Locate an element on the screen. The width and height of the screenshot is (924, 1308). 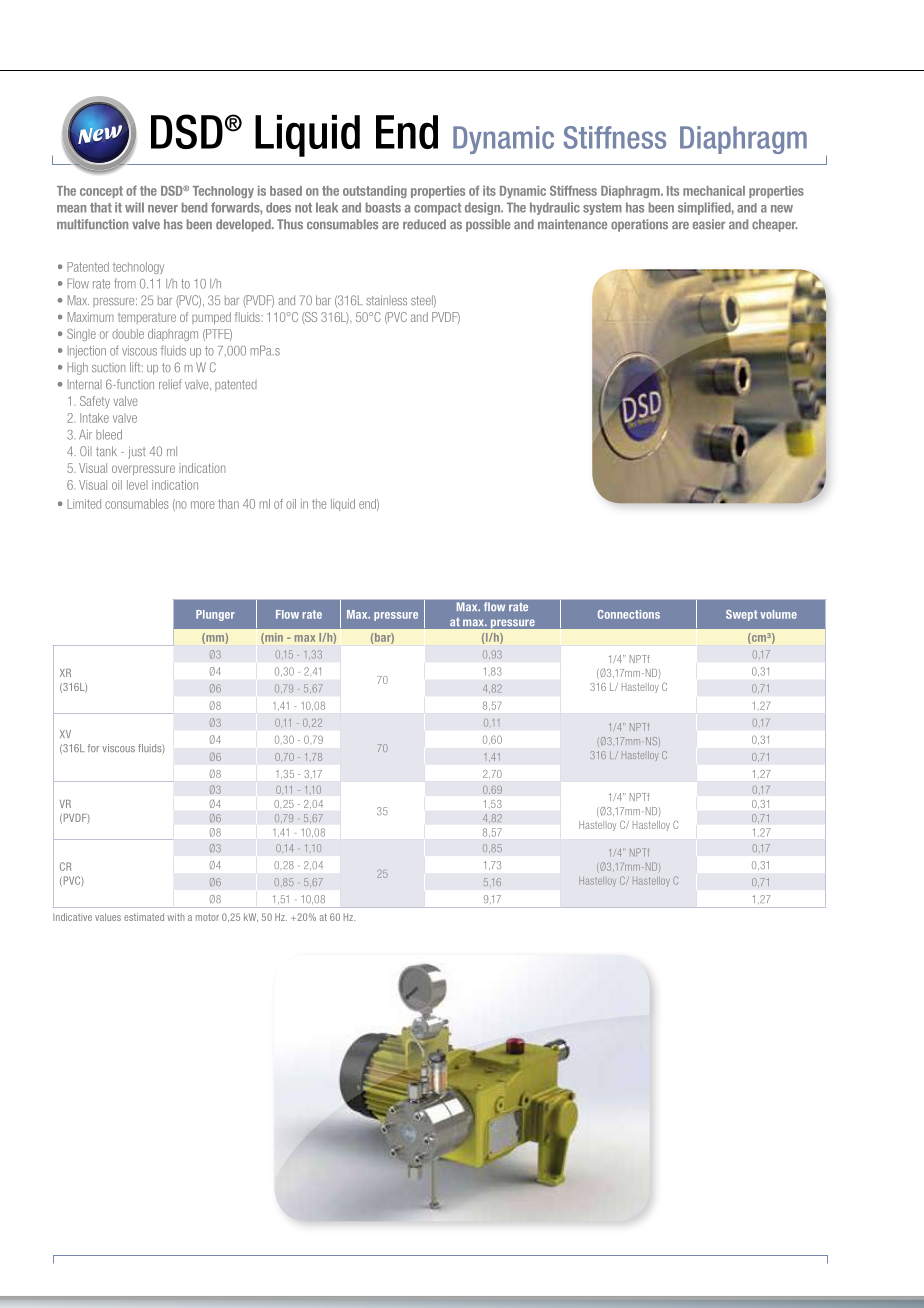
Swept is located at coordinates (741, 615).
